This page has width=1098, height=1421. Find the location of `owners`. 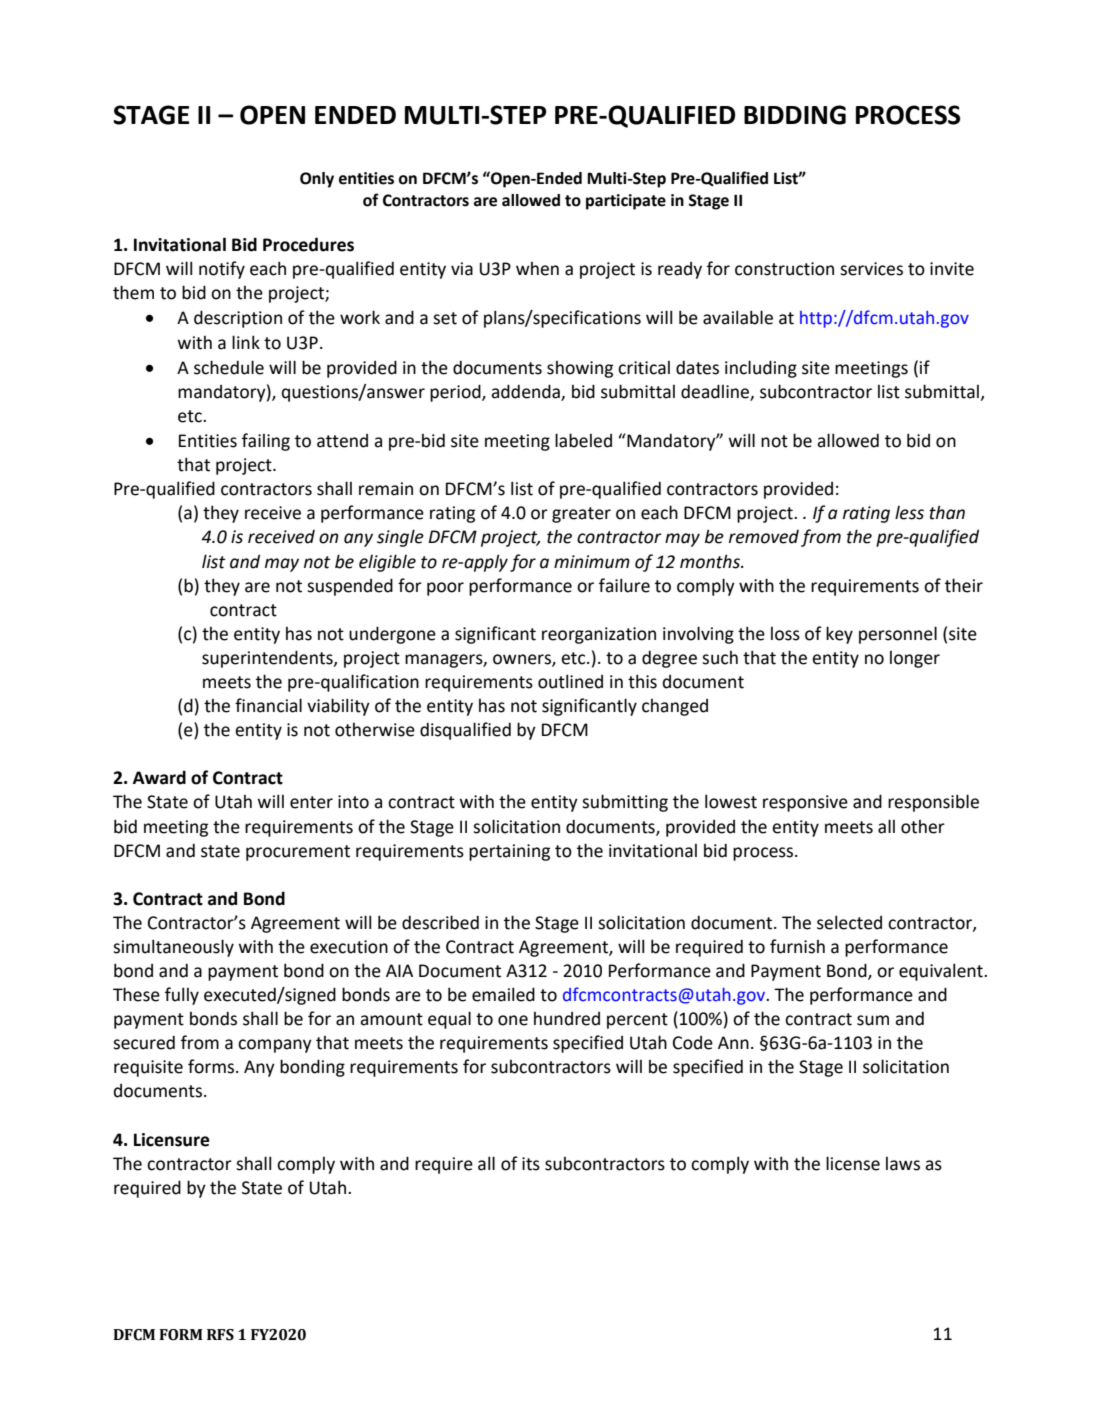

owners is located at coordinates (523, 660).
